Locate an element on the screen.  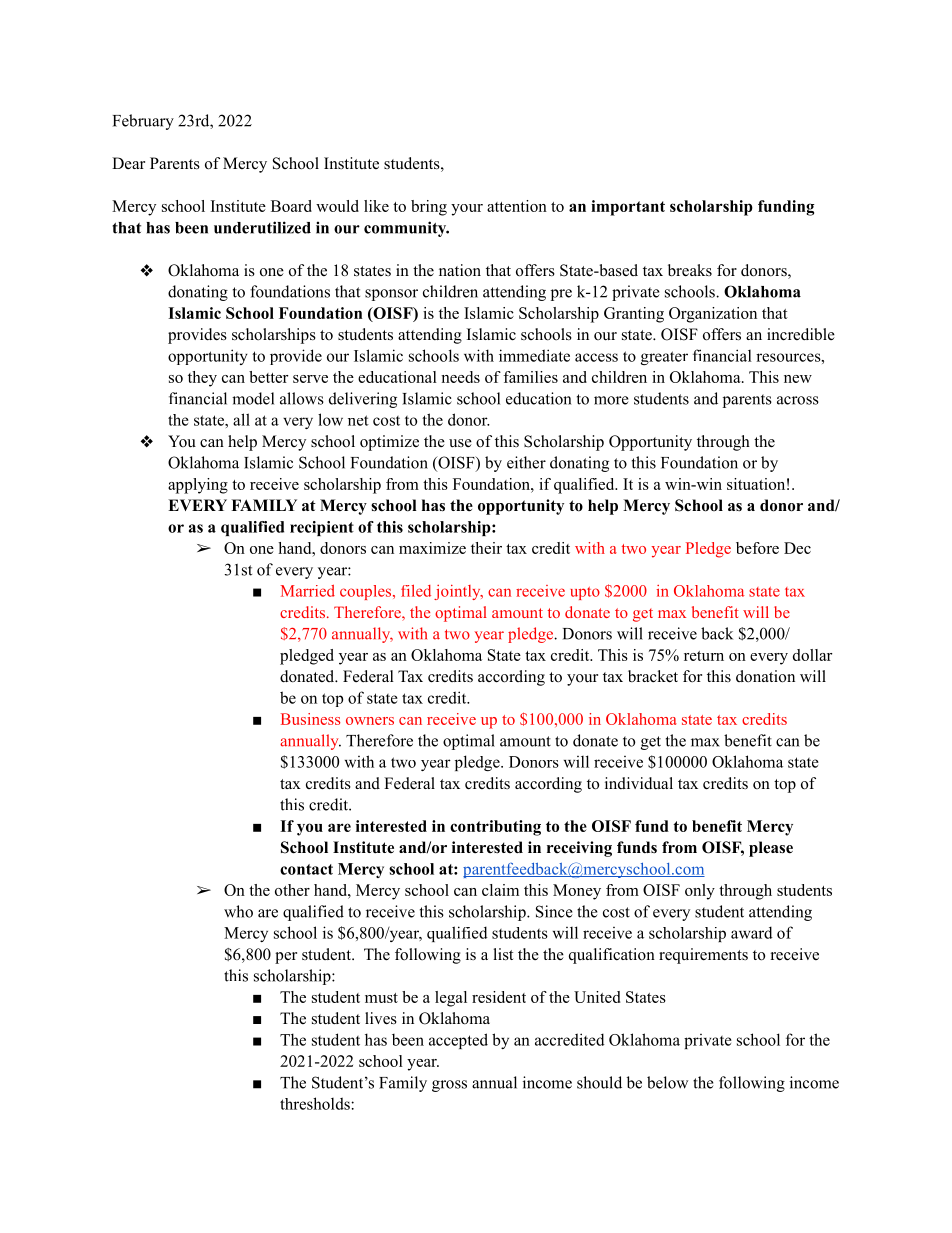
February is located at coordinates (143, 122).
